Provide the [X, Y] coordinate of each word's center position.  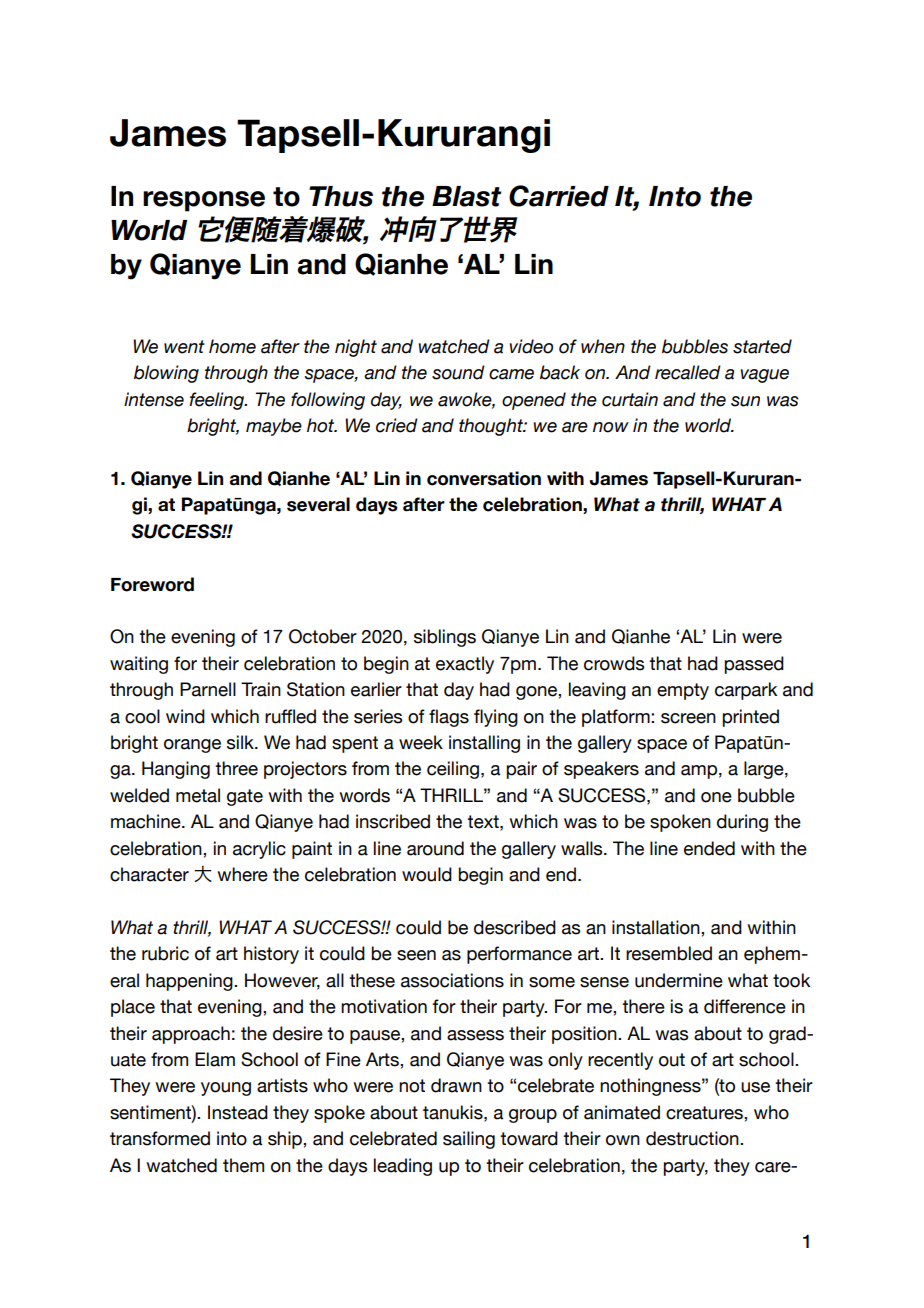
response [204, 201]
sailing [469, 1140]
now [611, 427]
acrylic [259, 850]
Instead [238, 1112]
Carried [559, 196]
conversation [484, 478]
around [435, 848]
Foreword [152, 584]
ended [709, 848]
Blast [466, 196]
